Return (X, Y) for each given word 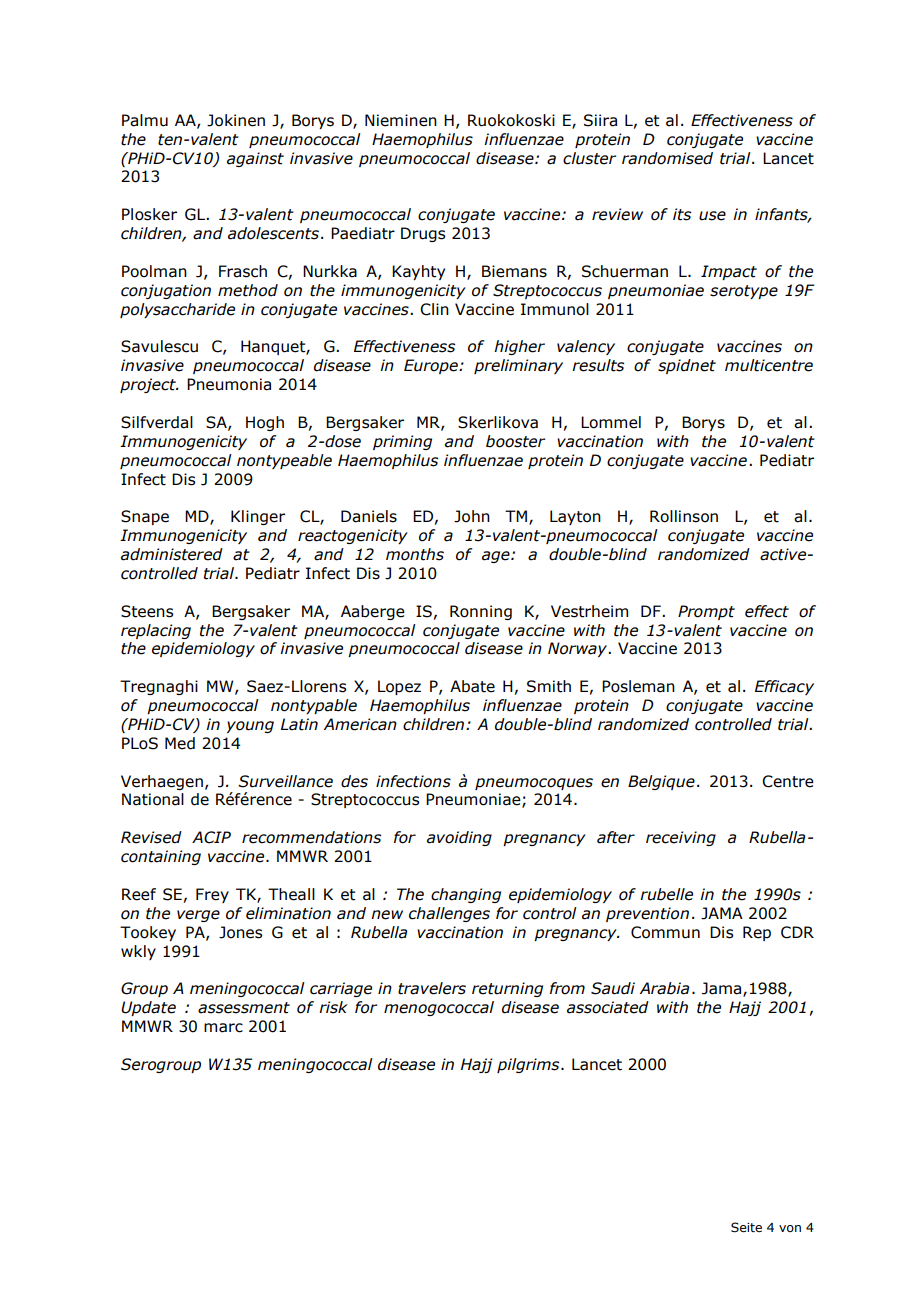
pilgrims (529, 1065)
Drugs (423, 234)
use (712, 216)
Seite (746, 1227)
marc (223, 1028)
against (255, 159)
